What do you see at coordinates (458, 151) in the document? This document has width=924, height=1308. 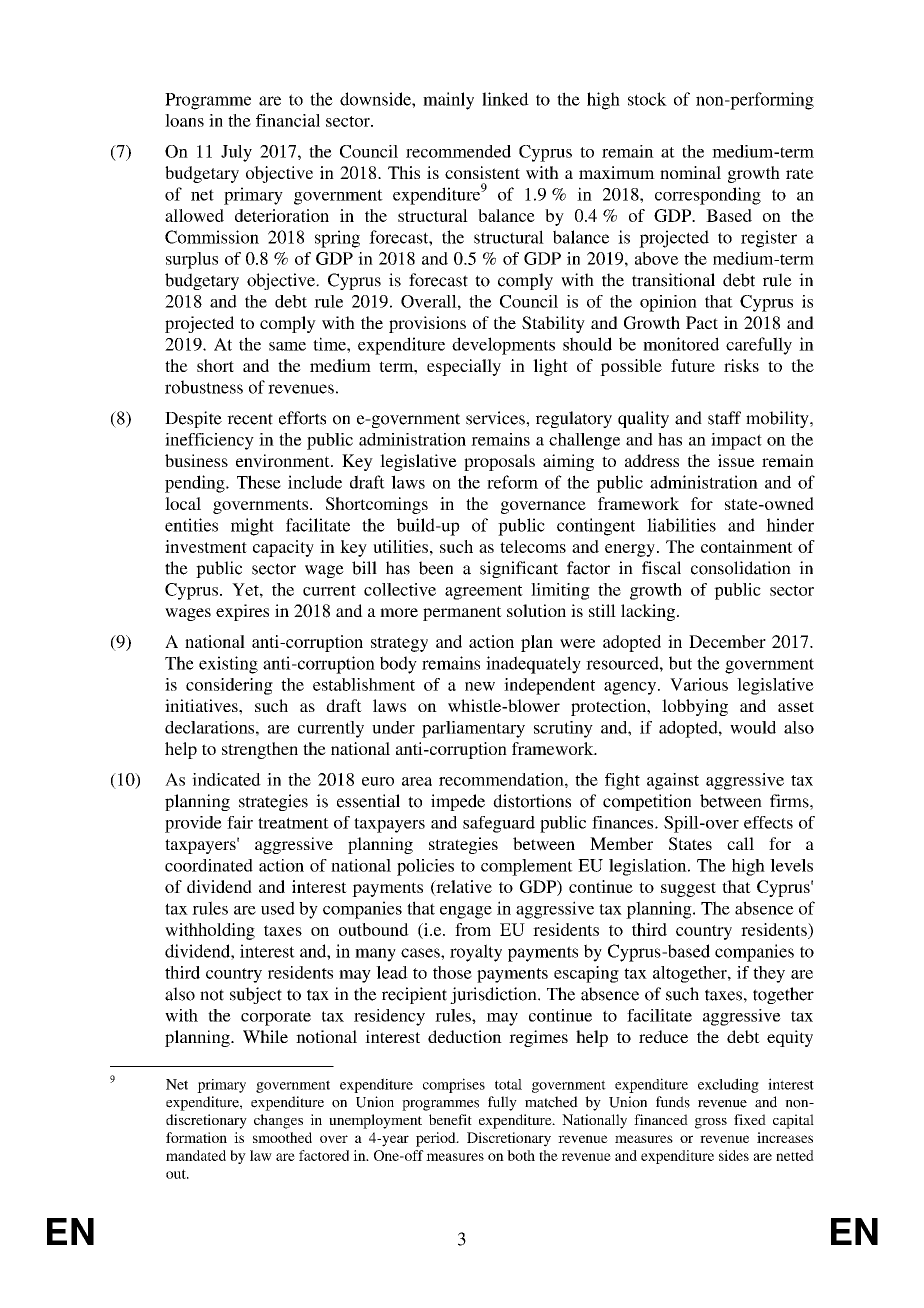 I see `recommended` at bounding box center [458, 151].
